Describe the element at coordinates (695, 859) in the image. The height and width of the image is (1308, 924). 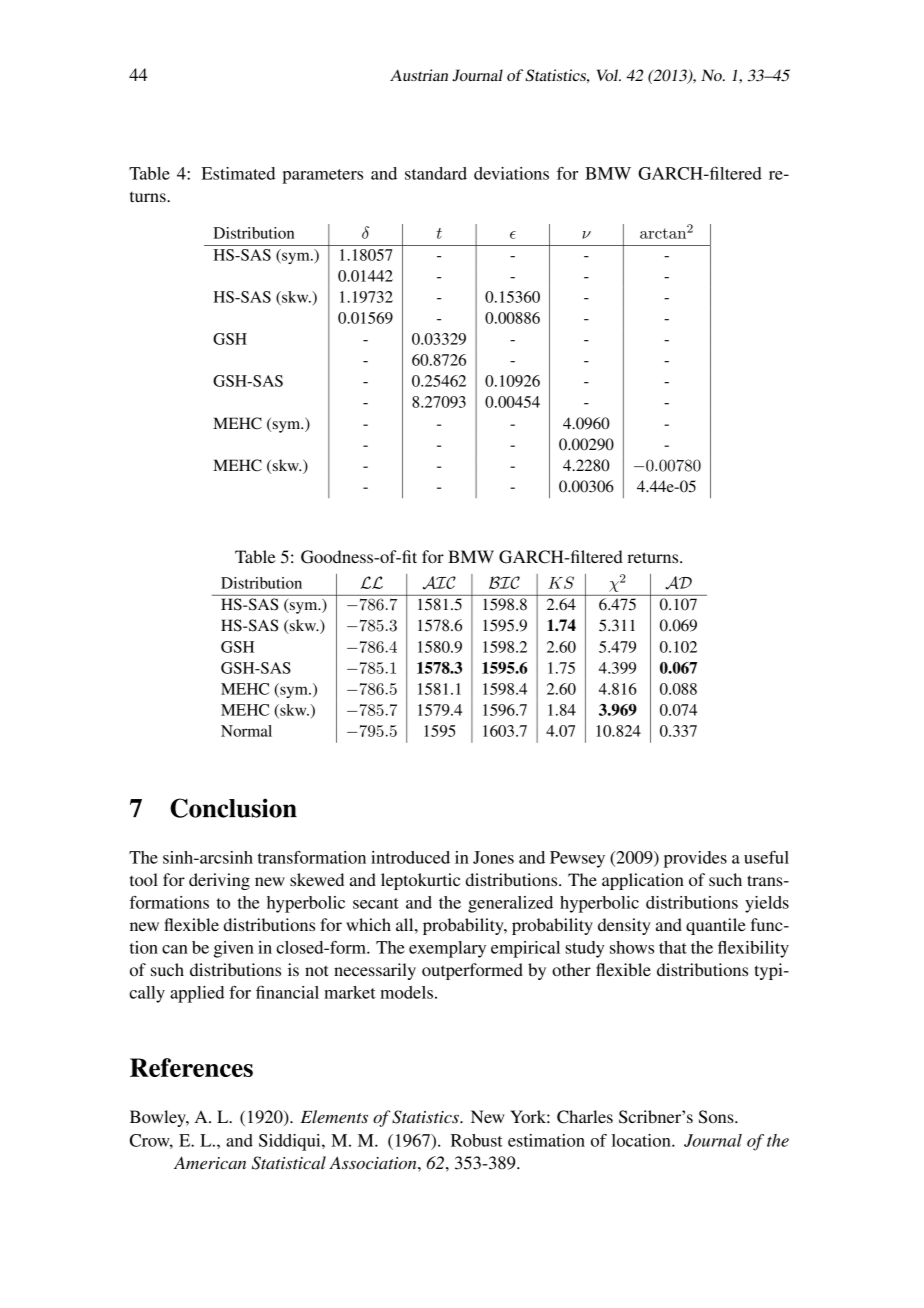
I see `provides` at that location.
